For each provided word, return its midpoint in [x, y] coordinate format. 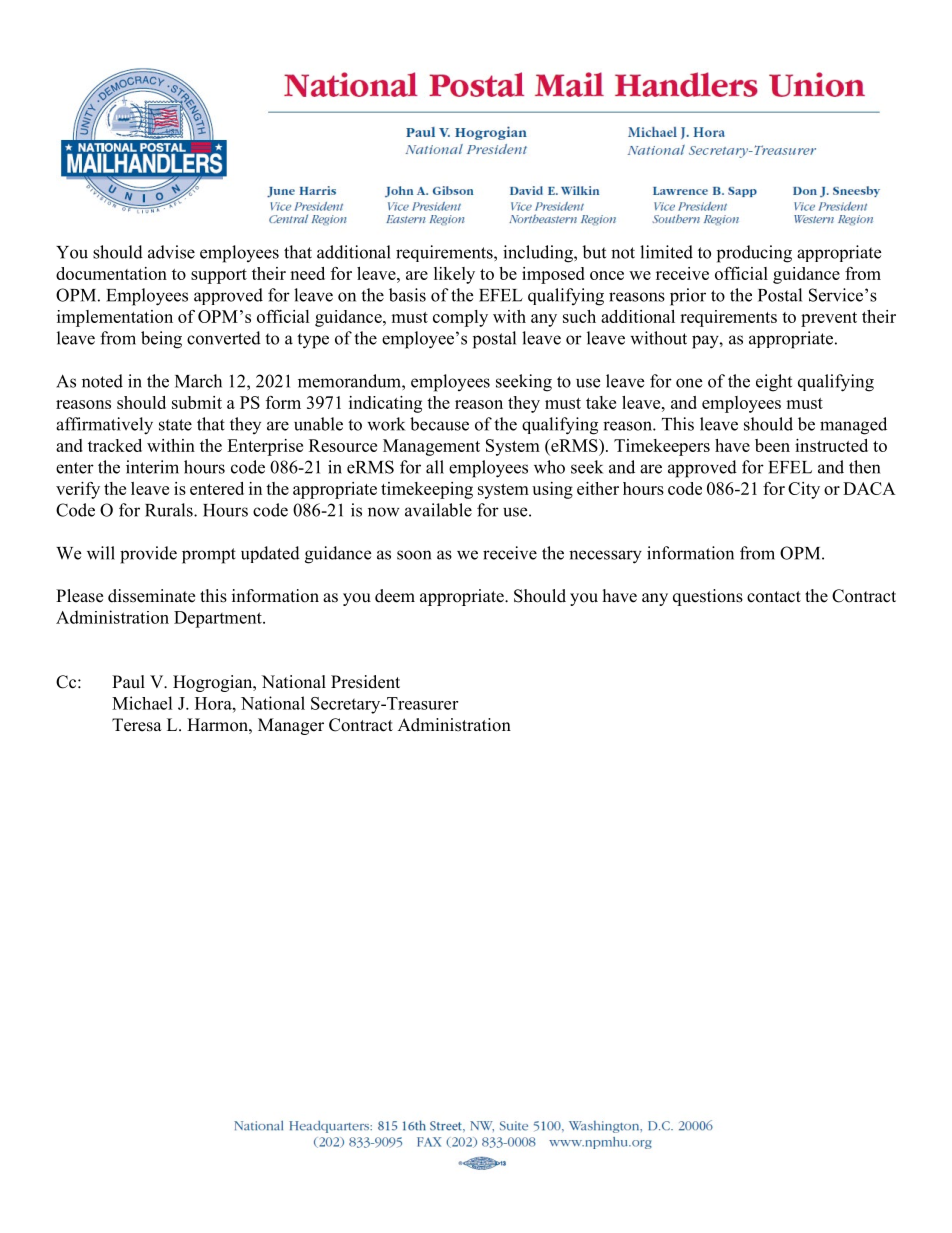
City [804, 490]
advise [171, 252]
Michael [142, 703]
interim [152, 467]
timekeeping [427, 490]
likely [454, 275]
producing [754, 254]
